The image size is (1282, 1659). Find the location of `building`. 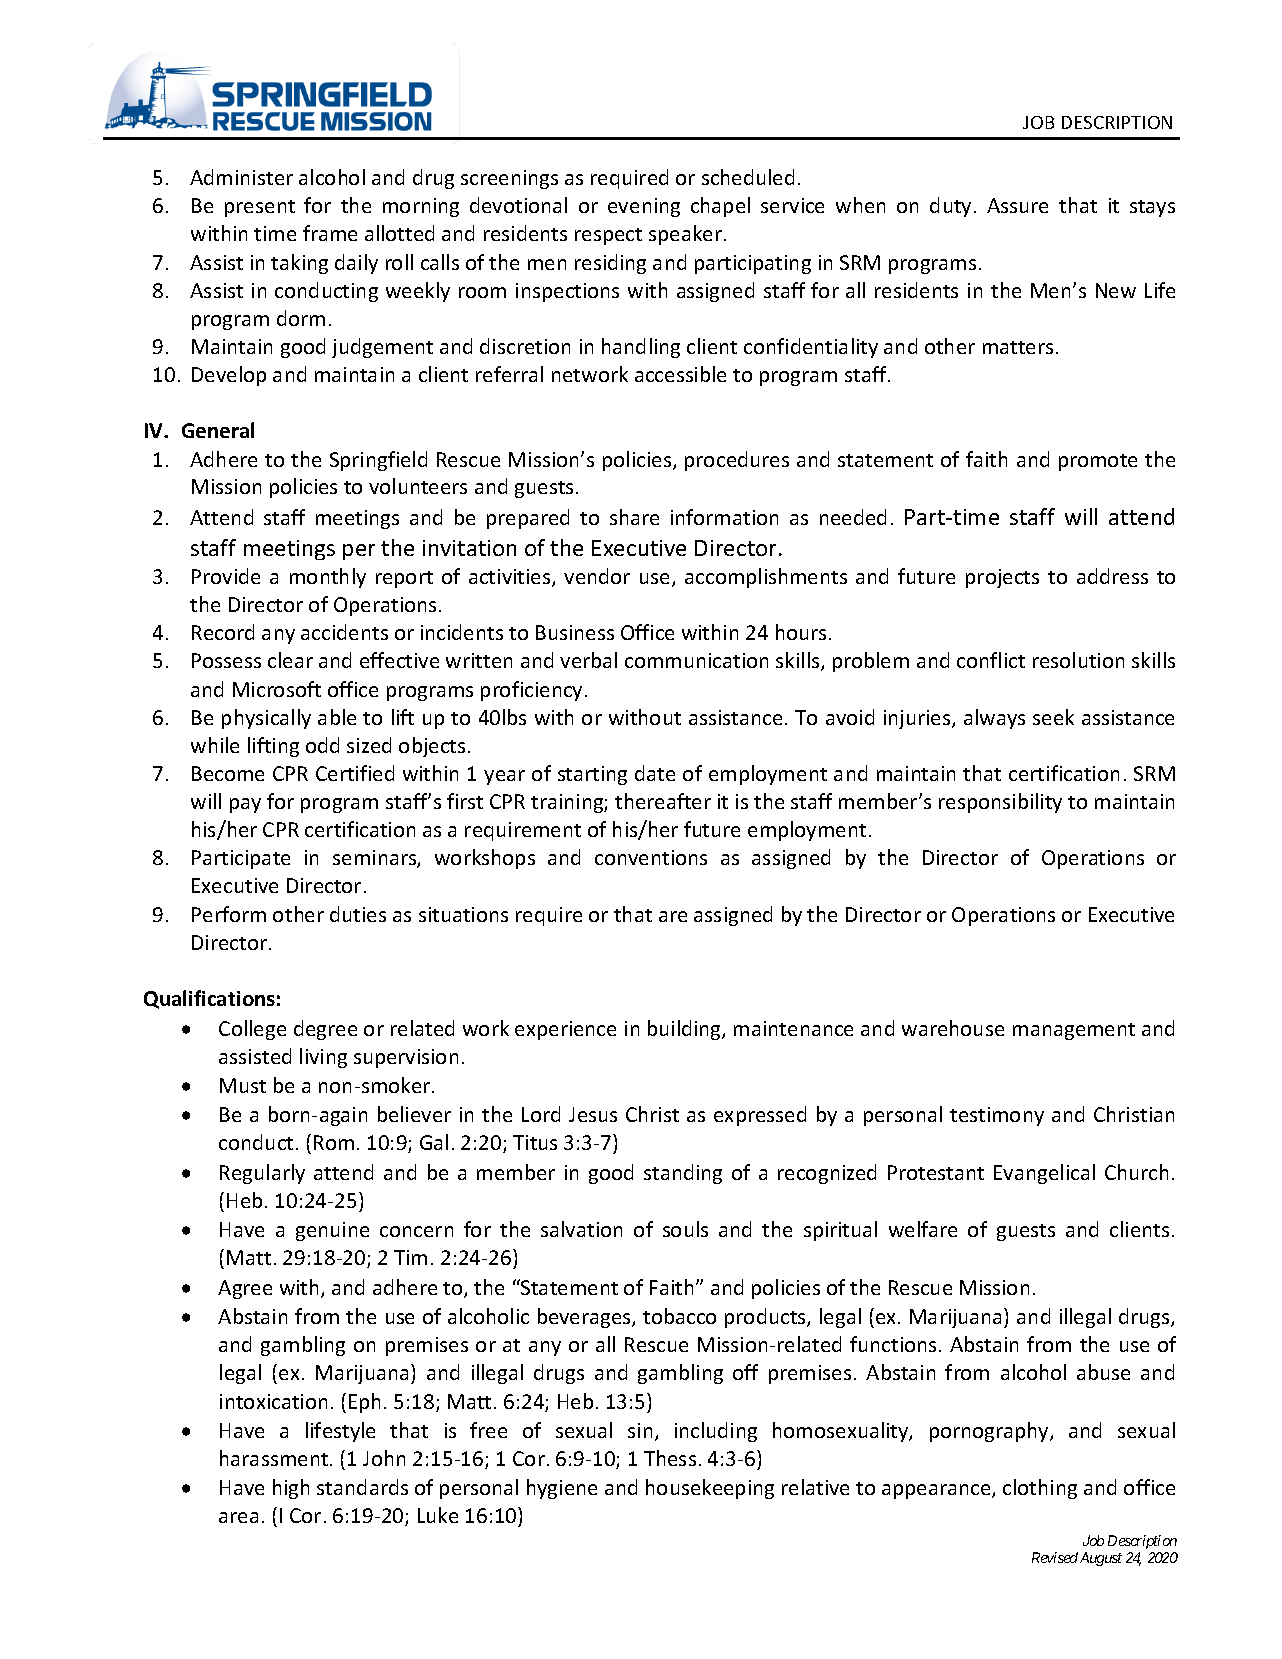

building is located at coordinates (685, 1030).
